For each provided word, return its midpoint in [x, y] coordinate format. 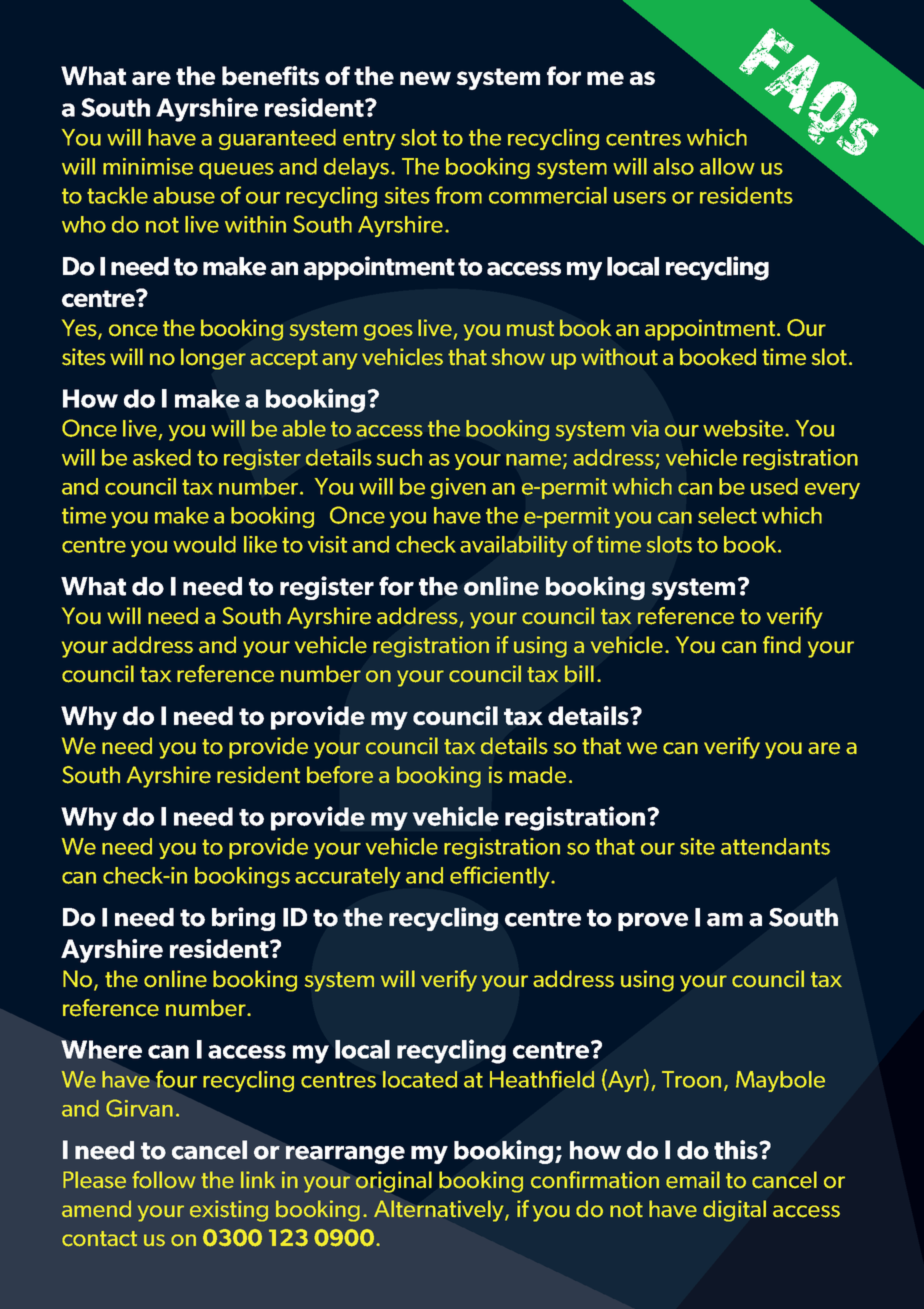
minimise [148, 166]
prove [653, 922]
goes [388, 332]
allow [727, 166]
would [204, 544]
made [537, 775]
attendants [775, 846]
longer [213, 359]
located [420, 1079]
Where [101, 1049]
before [340, 775]
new [425, 78]
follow [163, 1180]
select [727, 515]
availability [514, 546]
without [619, 357]
